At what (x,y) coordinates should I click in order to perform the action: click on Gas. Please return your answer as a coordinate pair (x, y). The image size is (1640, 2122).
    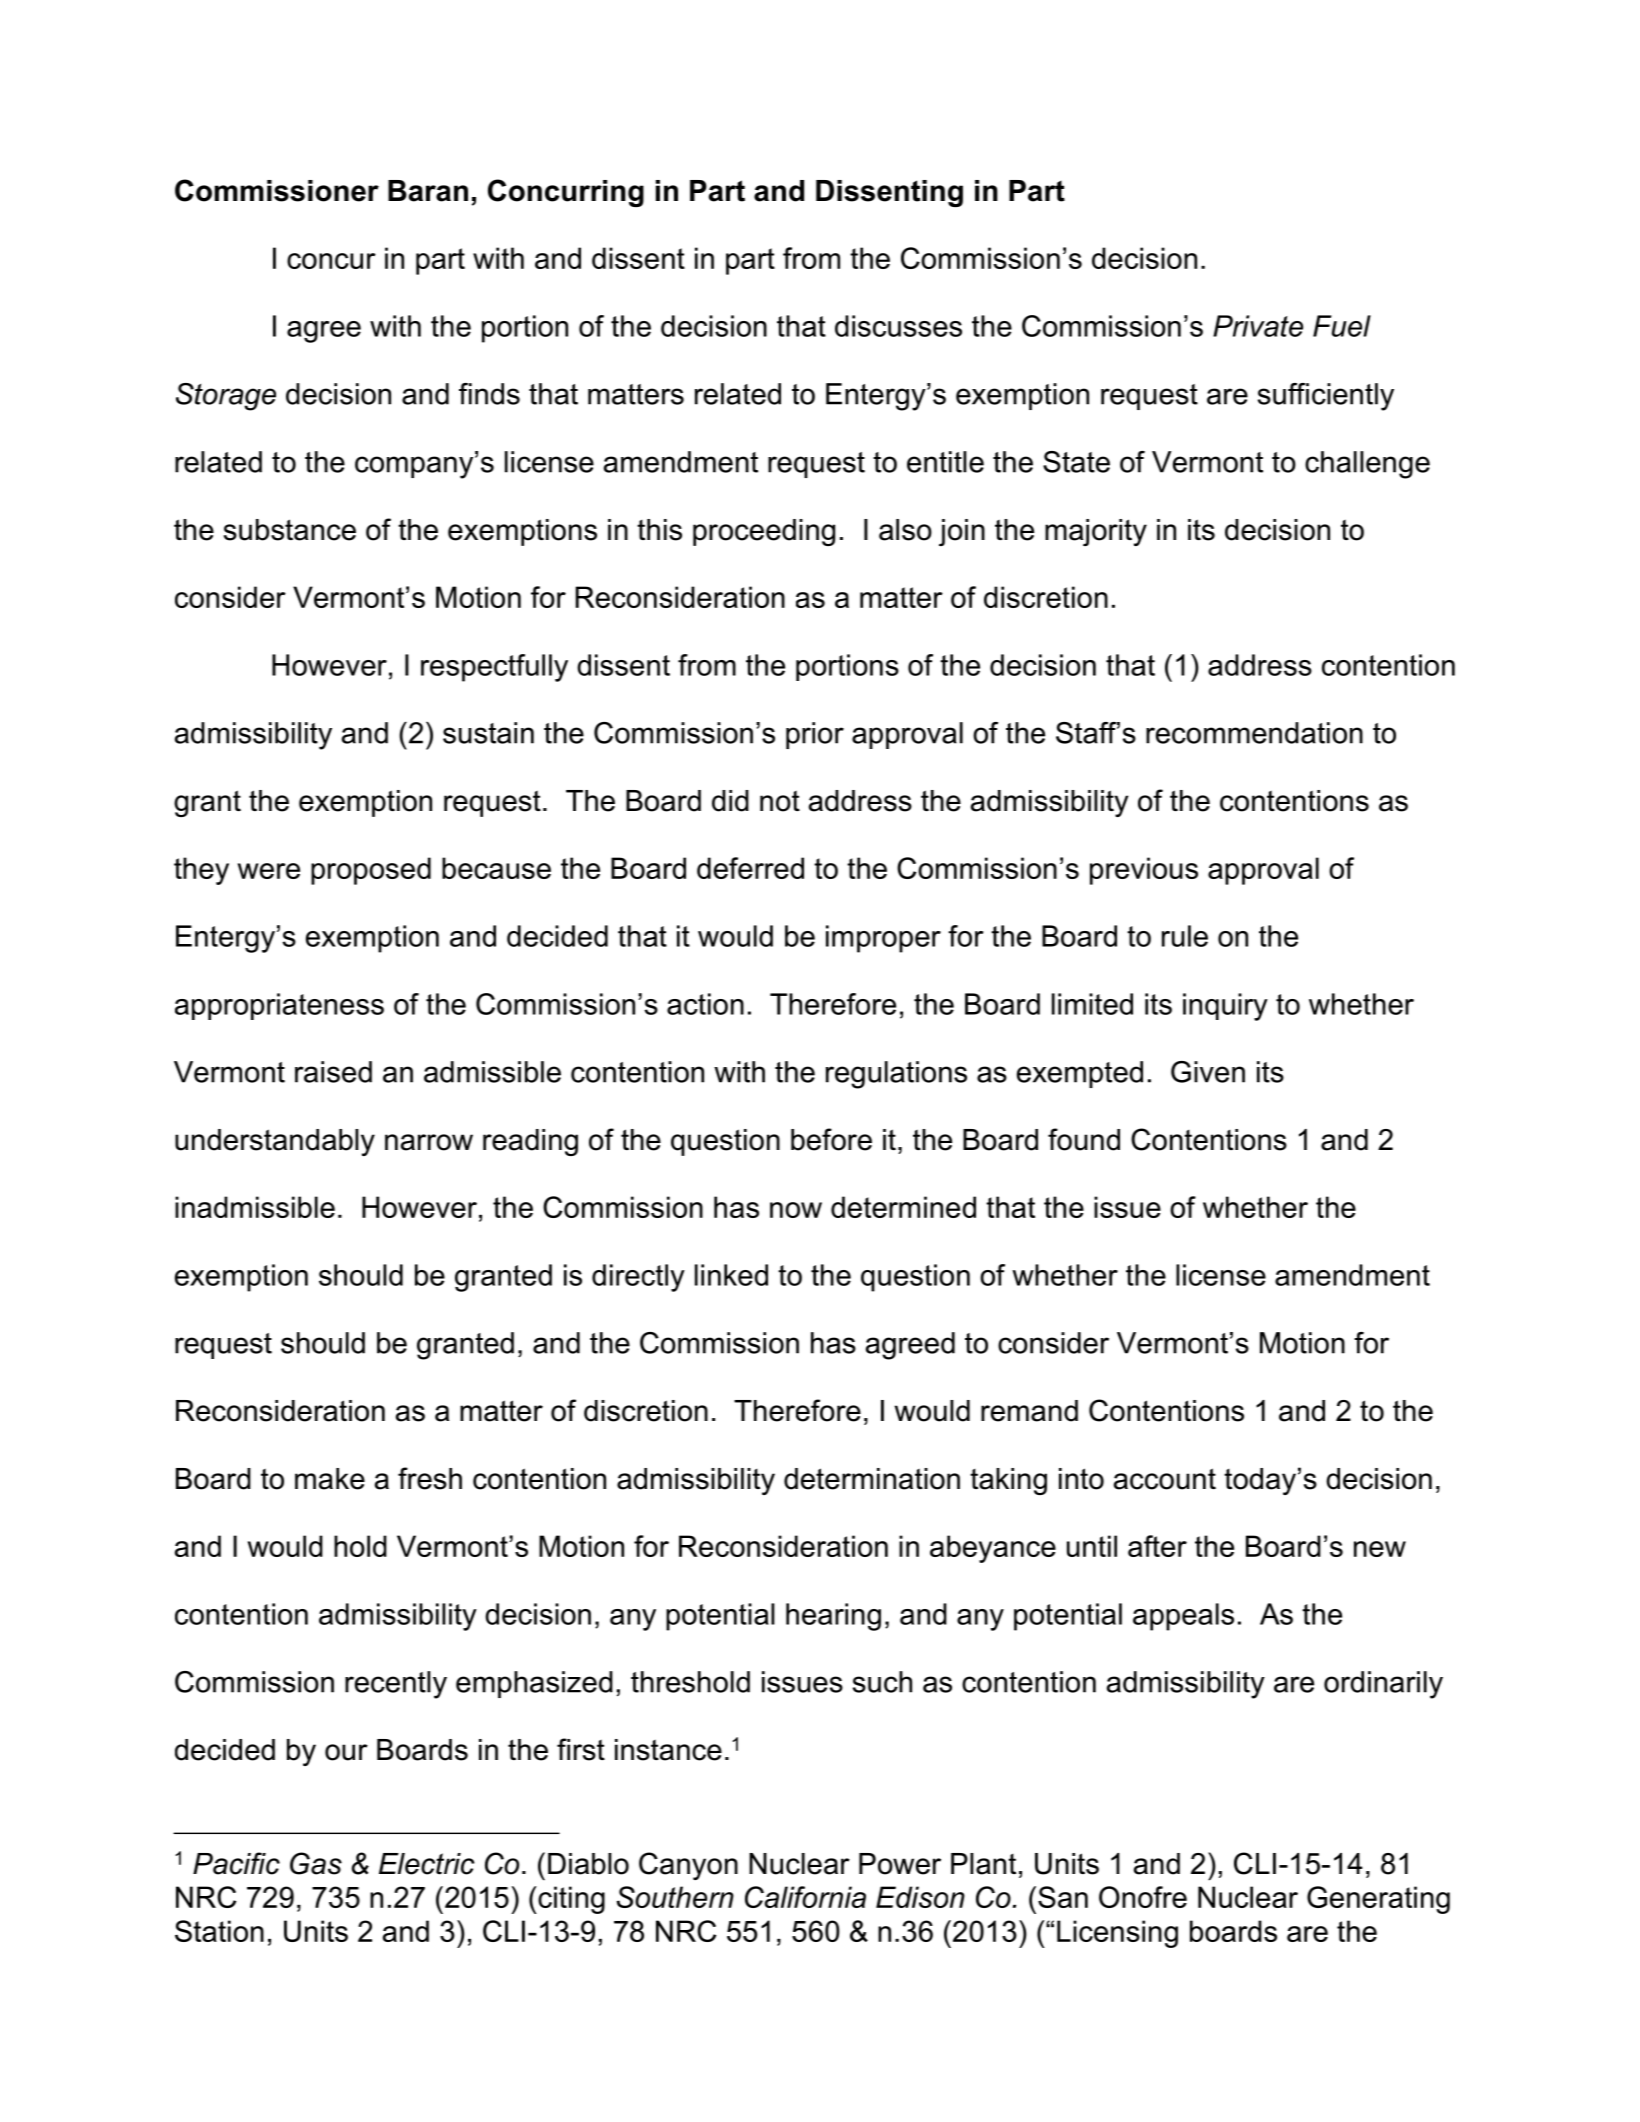
    Looking at the image, I should click on (316, 1863).
